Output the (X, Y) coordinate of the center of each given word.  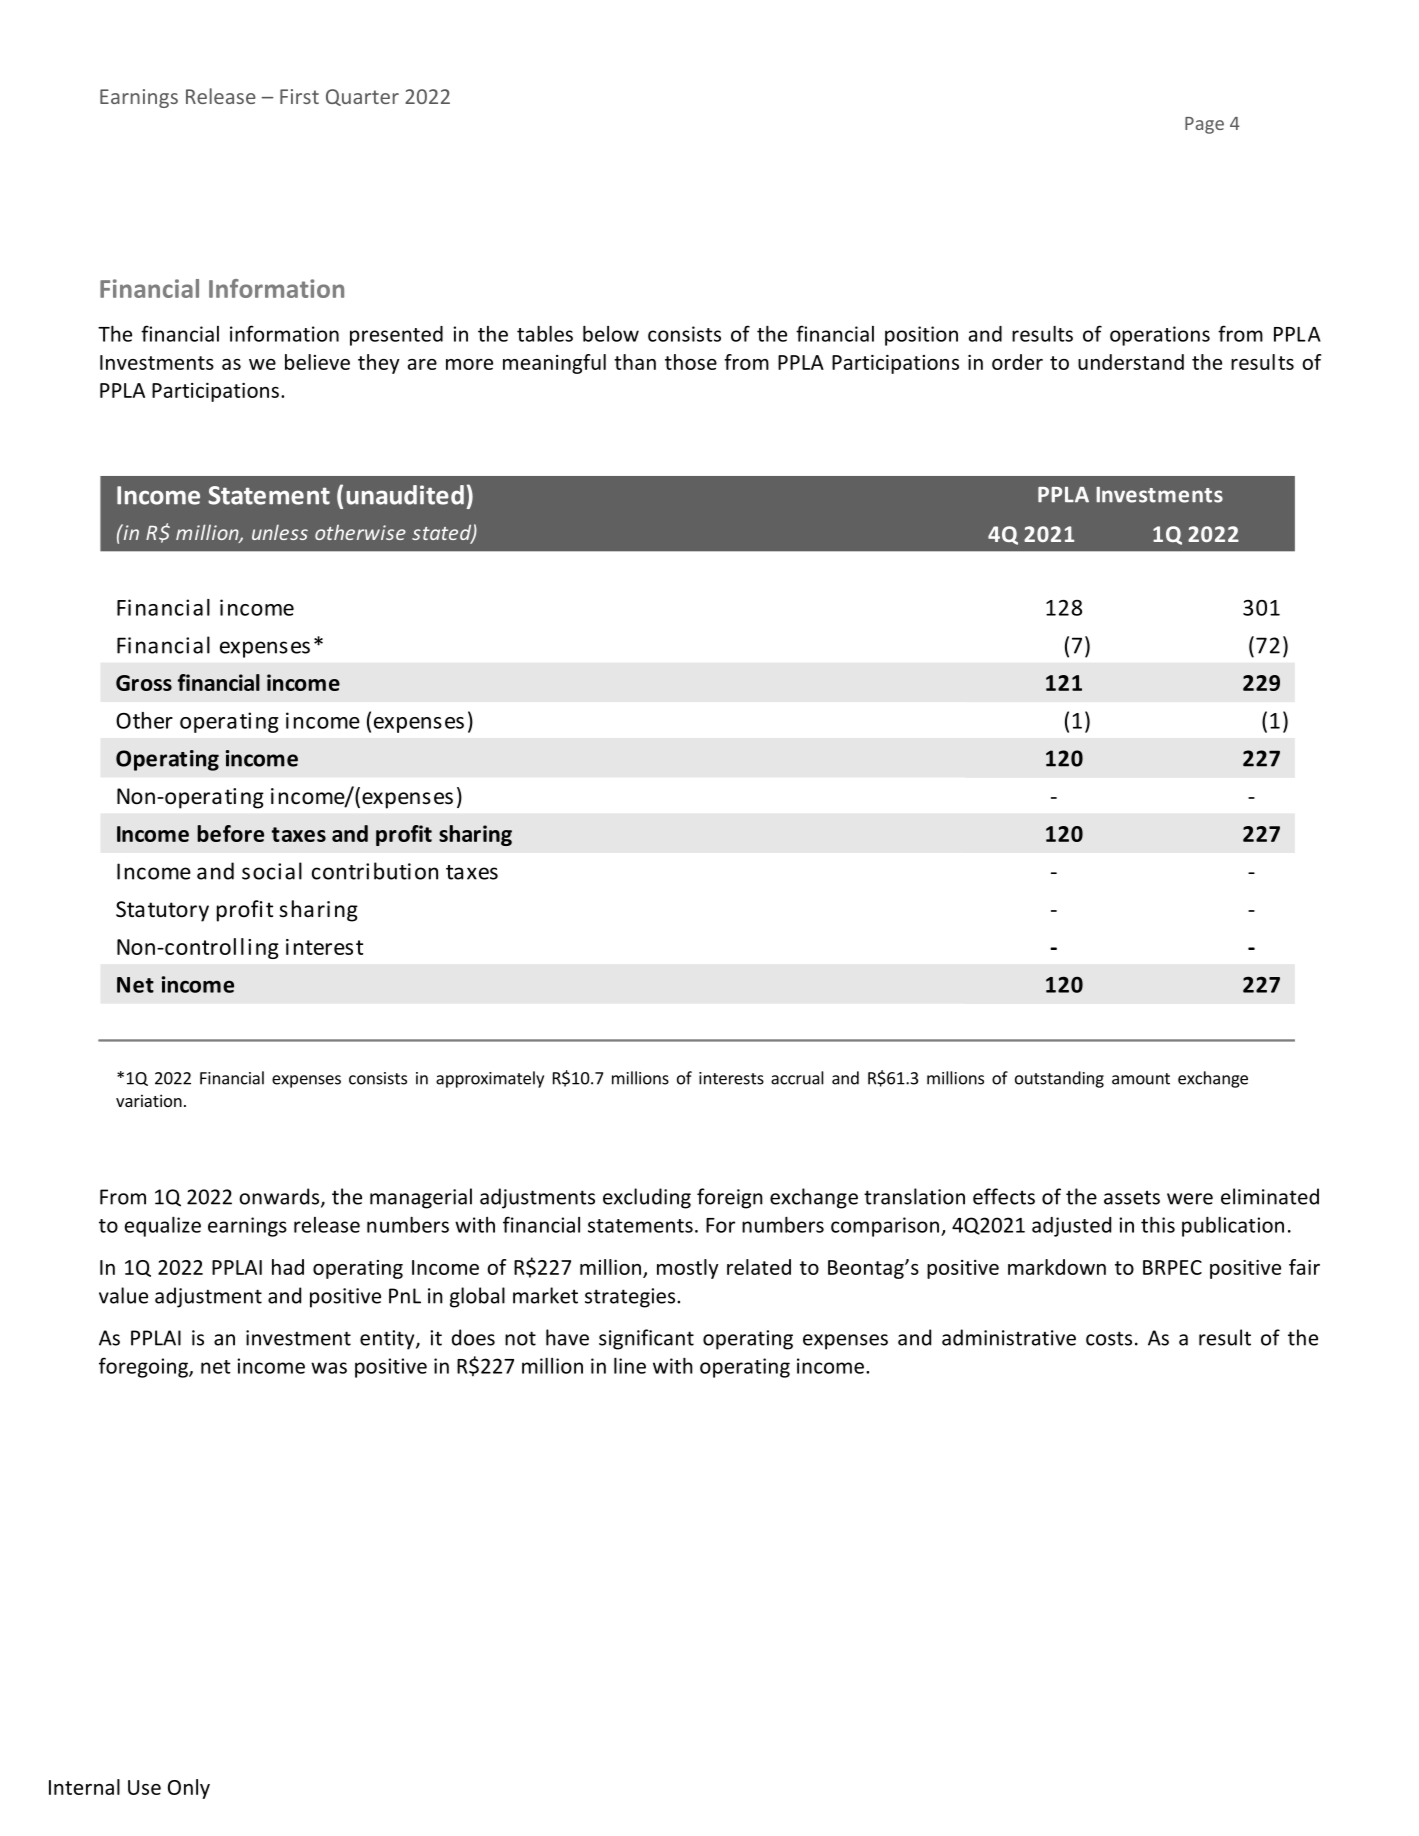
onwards (280, 1197)
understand (1131, 362)
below (611, 334)
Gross (144, 683)
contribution (375, 871)
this (1158, 1225)
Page (1204, 125)
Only (189, 1789)
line (630, 1366)
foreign (730, 1198)
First (299, 96)
